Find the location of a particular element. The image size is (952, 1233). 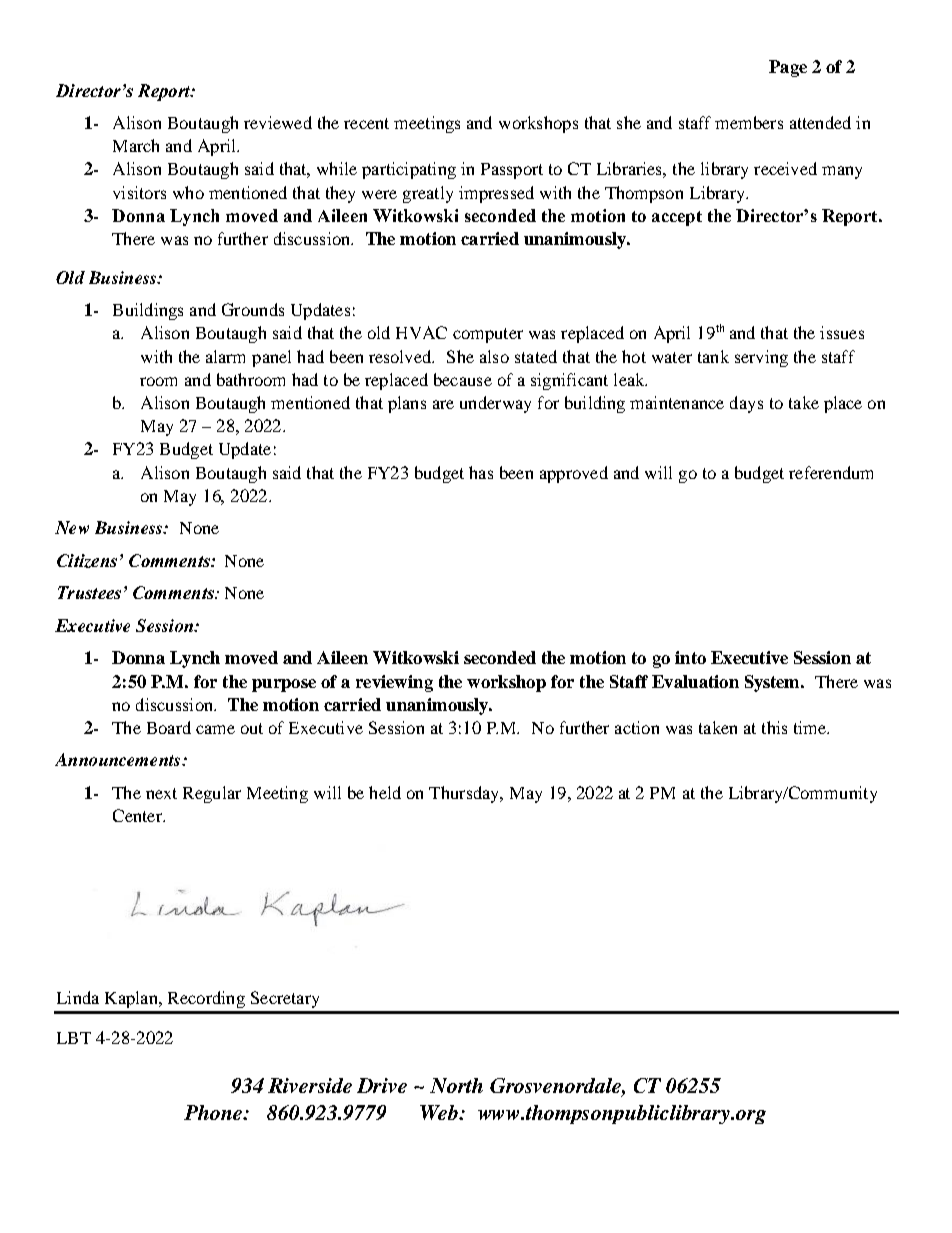

Phone is located at coordinates (214, 1112).
